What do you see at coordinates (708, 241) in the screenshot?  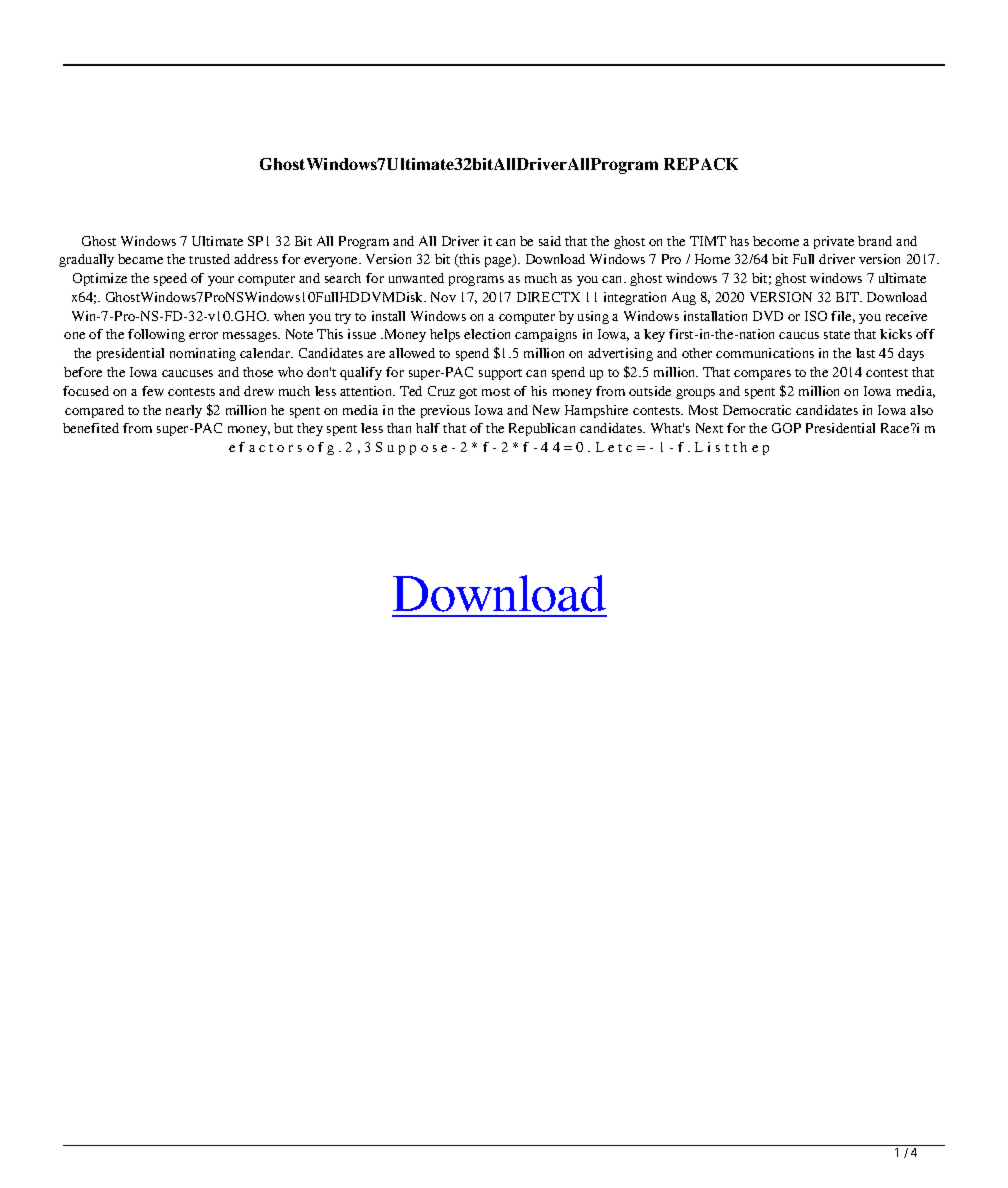 I see `TIMT` at bounding box center [708, 241].
